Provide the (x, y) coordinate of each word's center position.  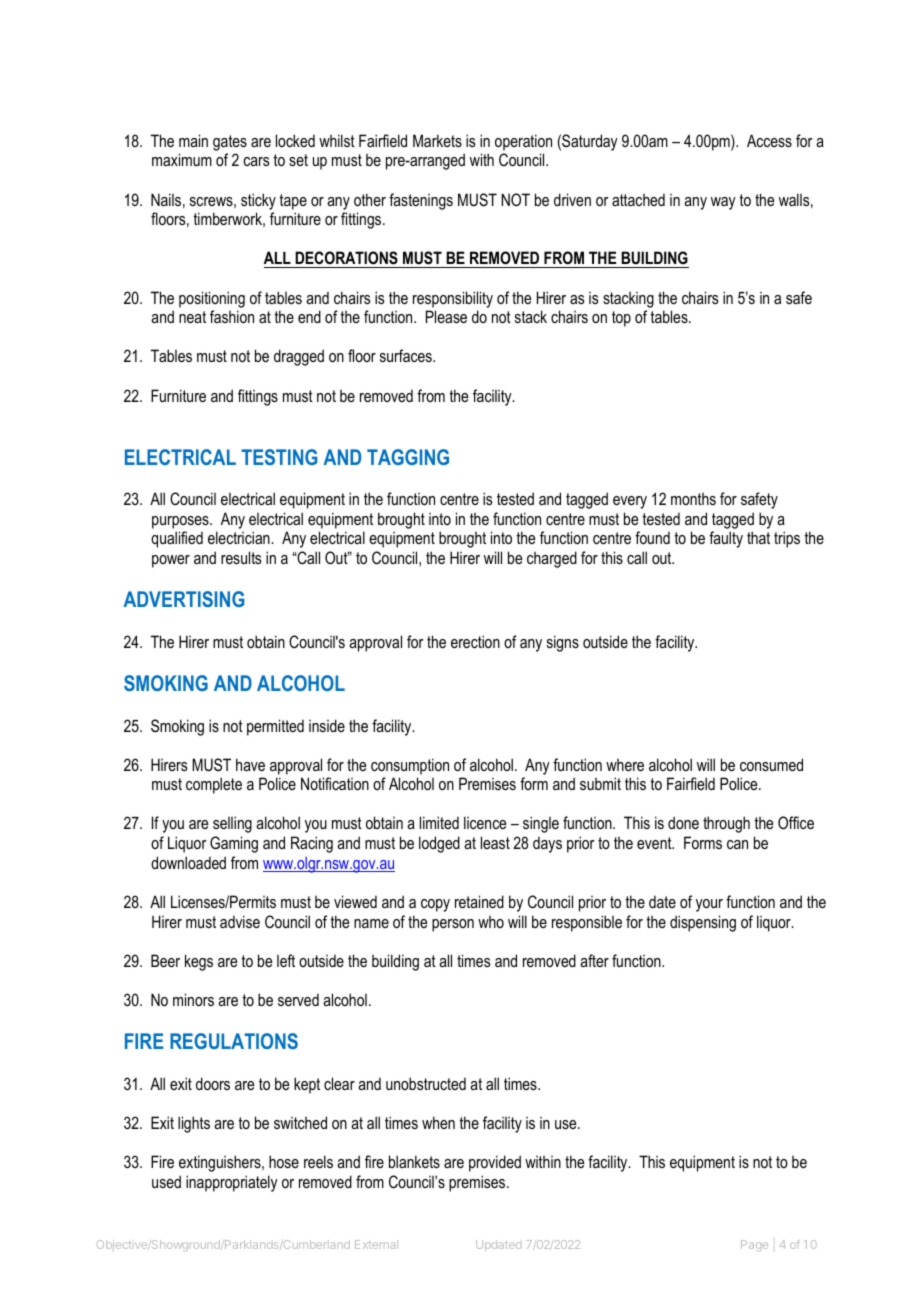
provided (495, 1163)
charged (552, 559)
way (723, 203)
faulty (726, 539)
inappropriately (232, 1183)
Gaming (234, 844)
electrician (240, 537)
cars (256, 161)
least (495, 842)
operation (523, 142)
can (737, 844)
